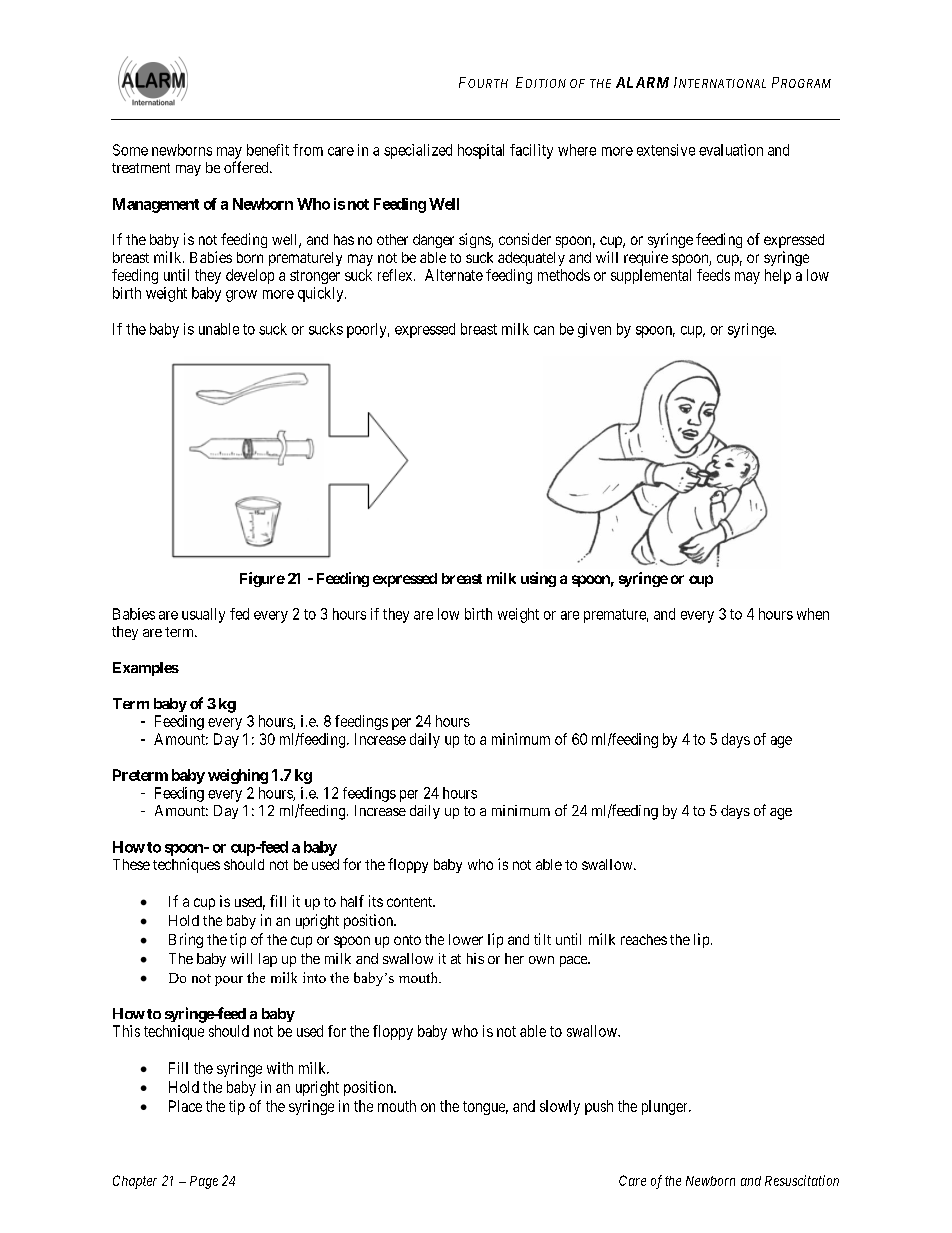 Image resolution: width=952 pixels, height=1233 pixels. I want to click on Page, so click(204, 1182).
